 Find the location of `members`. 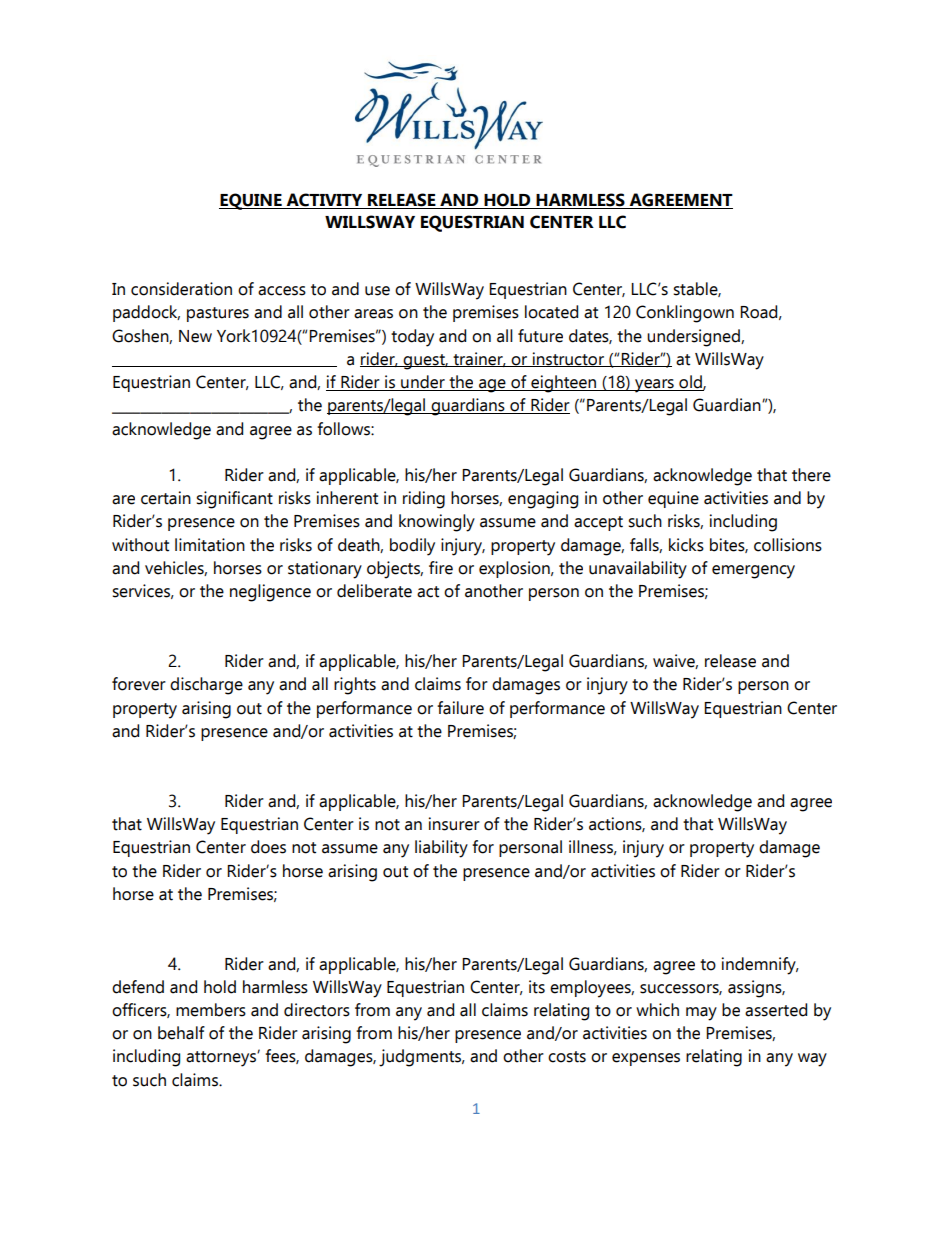

members is located at coordinates (211, 1010).
